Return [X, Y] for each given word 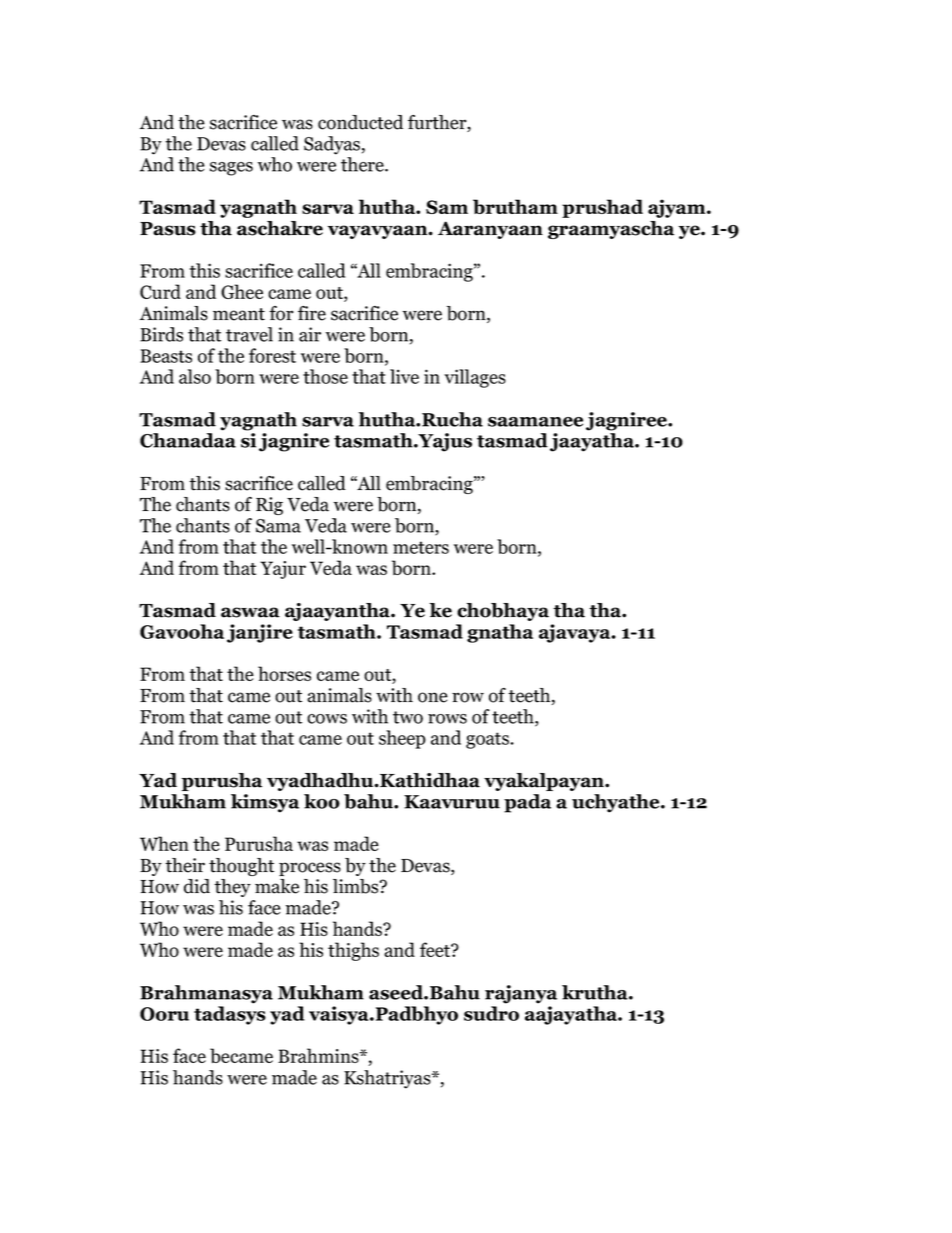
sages [231, 169]
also [195, 376]
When [164, 843]
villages [475, 378]
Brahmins [319, 1055]
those [325, 376]
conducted [360, 122]
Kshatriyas [388, 1079]
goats [489, 740]
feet [436, 949]
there [363, 164]
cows [327, 719]
